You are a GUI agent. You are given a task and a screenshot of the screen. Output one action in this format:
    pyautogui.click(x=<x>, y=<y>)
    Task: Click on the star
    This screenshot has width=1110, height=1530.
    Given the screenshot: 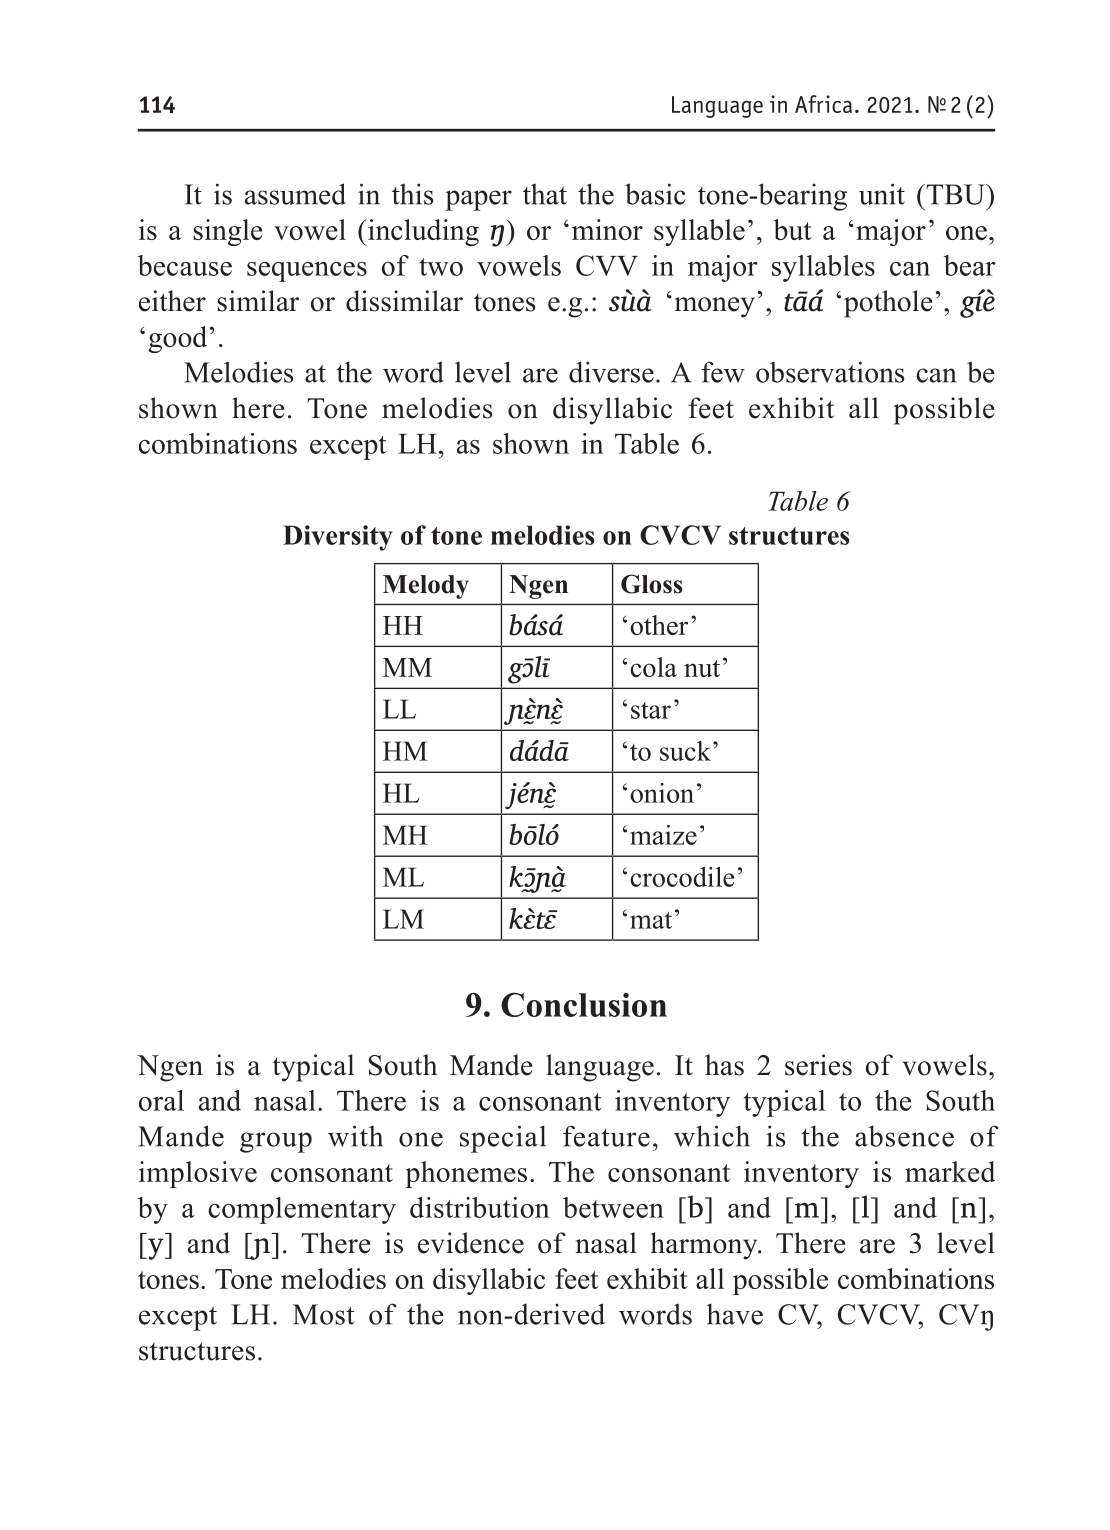 What is the action you would take?
    pyautogui.click(x=651, y=710)
